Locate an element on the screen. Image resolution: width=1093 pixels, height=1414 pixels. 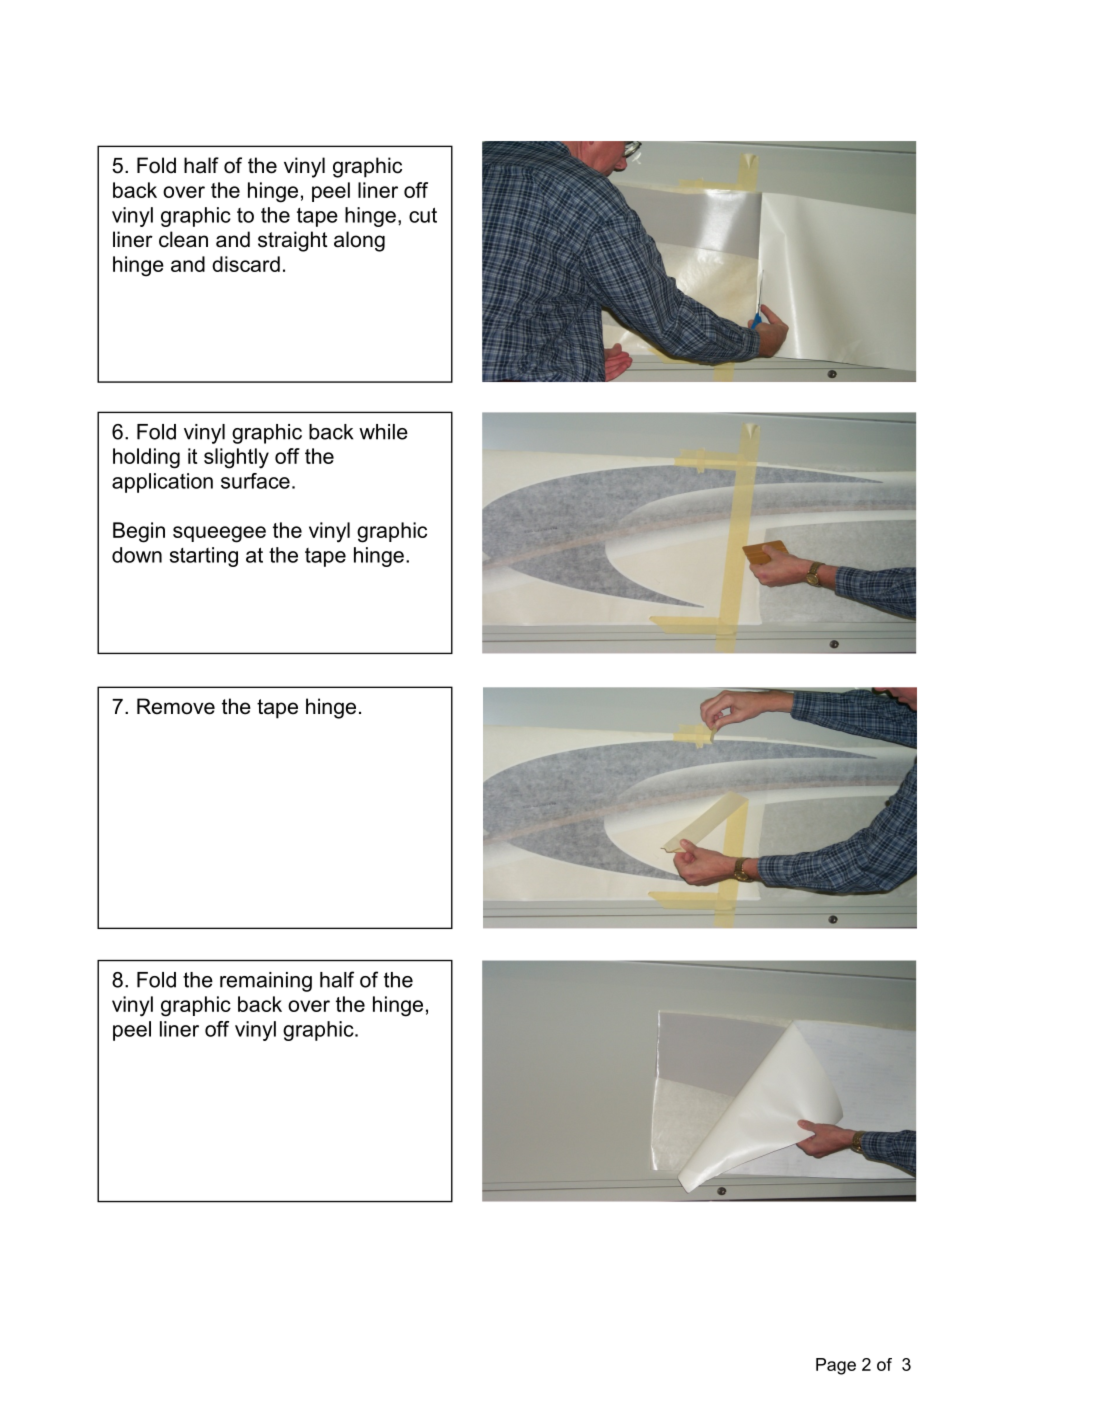
remaining is located at coordinates (266, 982).
